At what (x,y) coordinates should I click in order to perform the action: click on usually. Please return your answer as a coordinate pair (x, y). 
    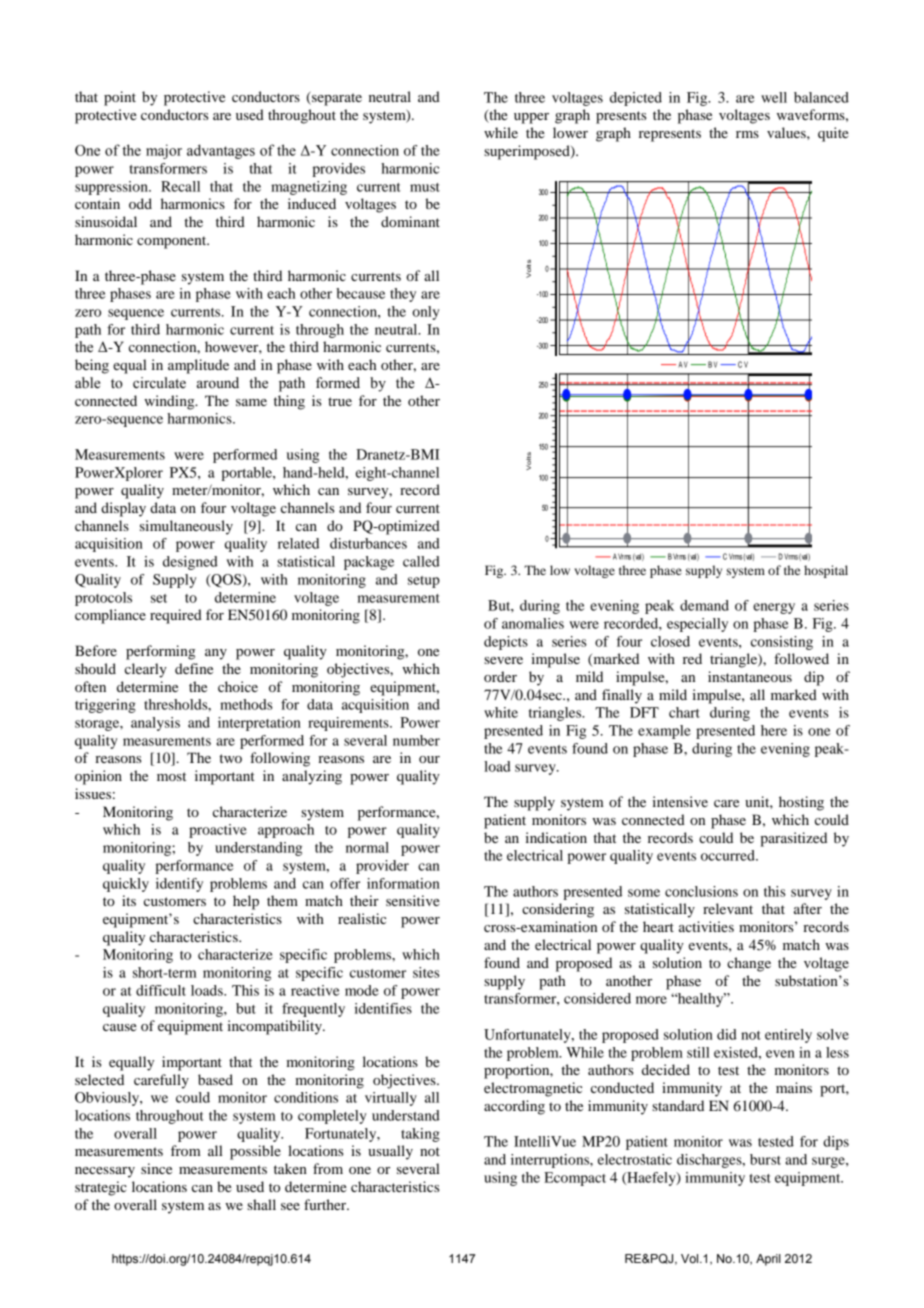
    Looking at the image, I should click on (390, 1152).
